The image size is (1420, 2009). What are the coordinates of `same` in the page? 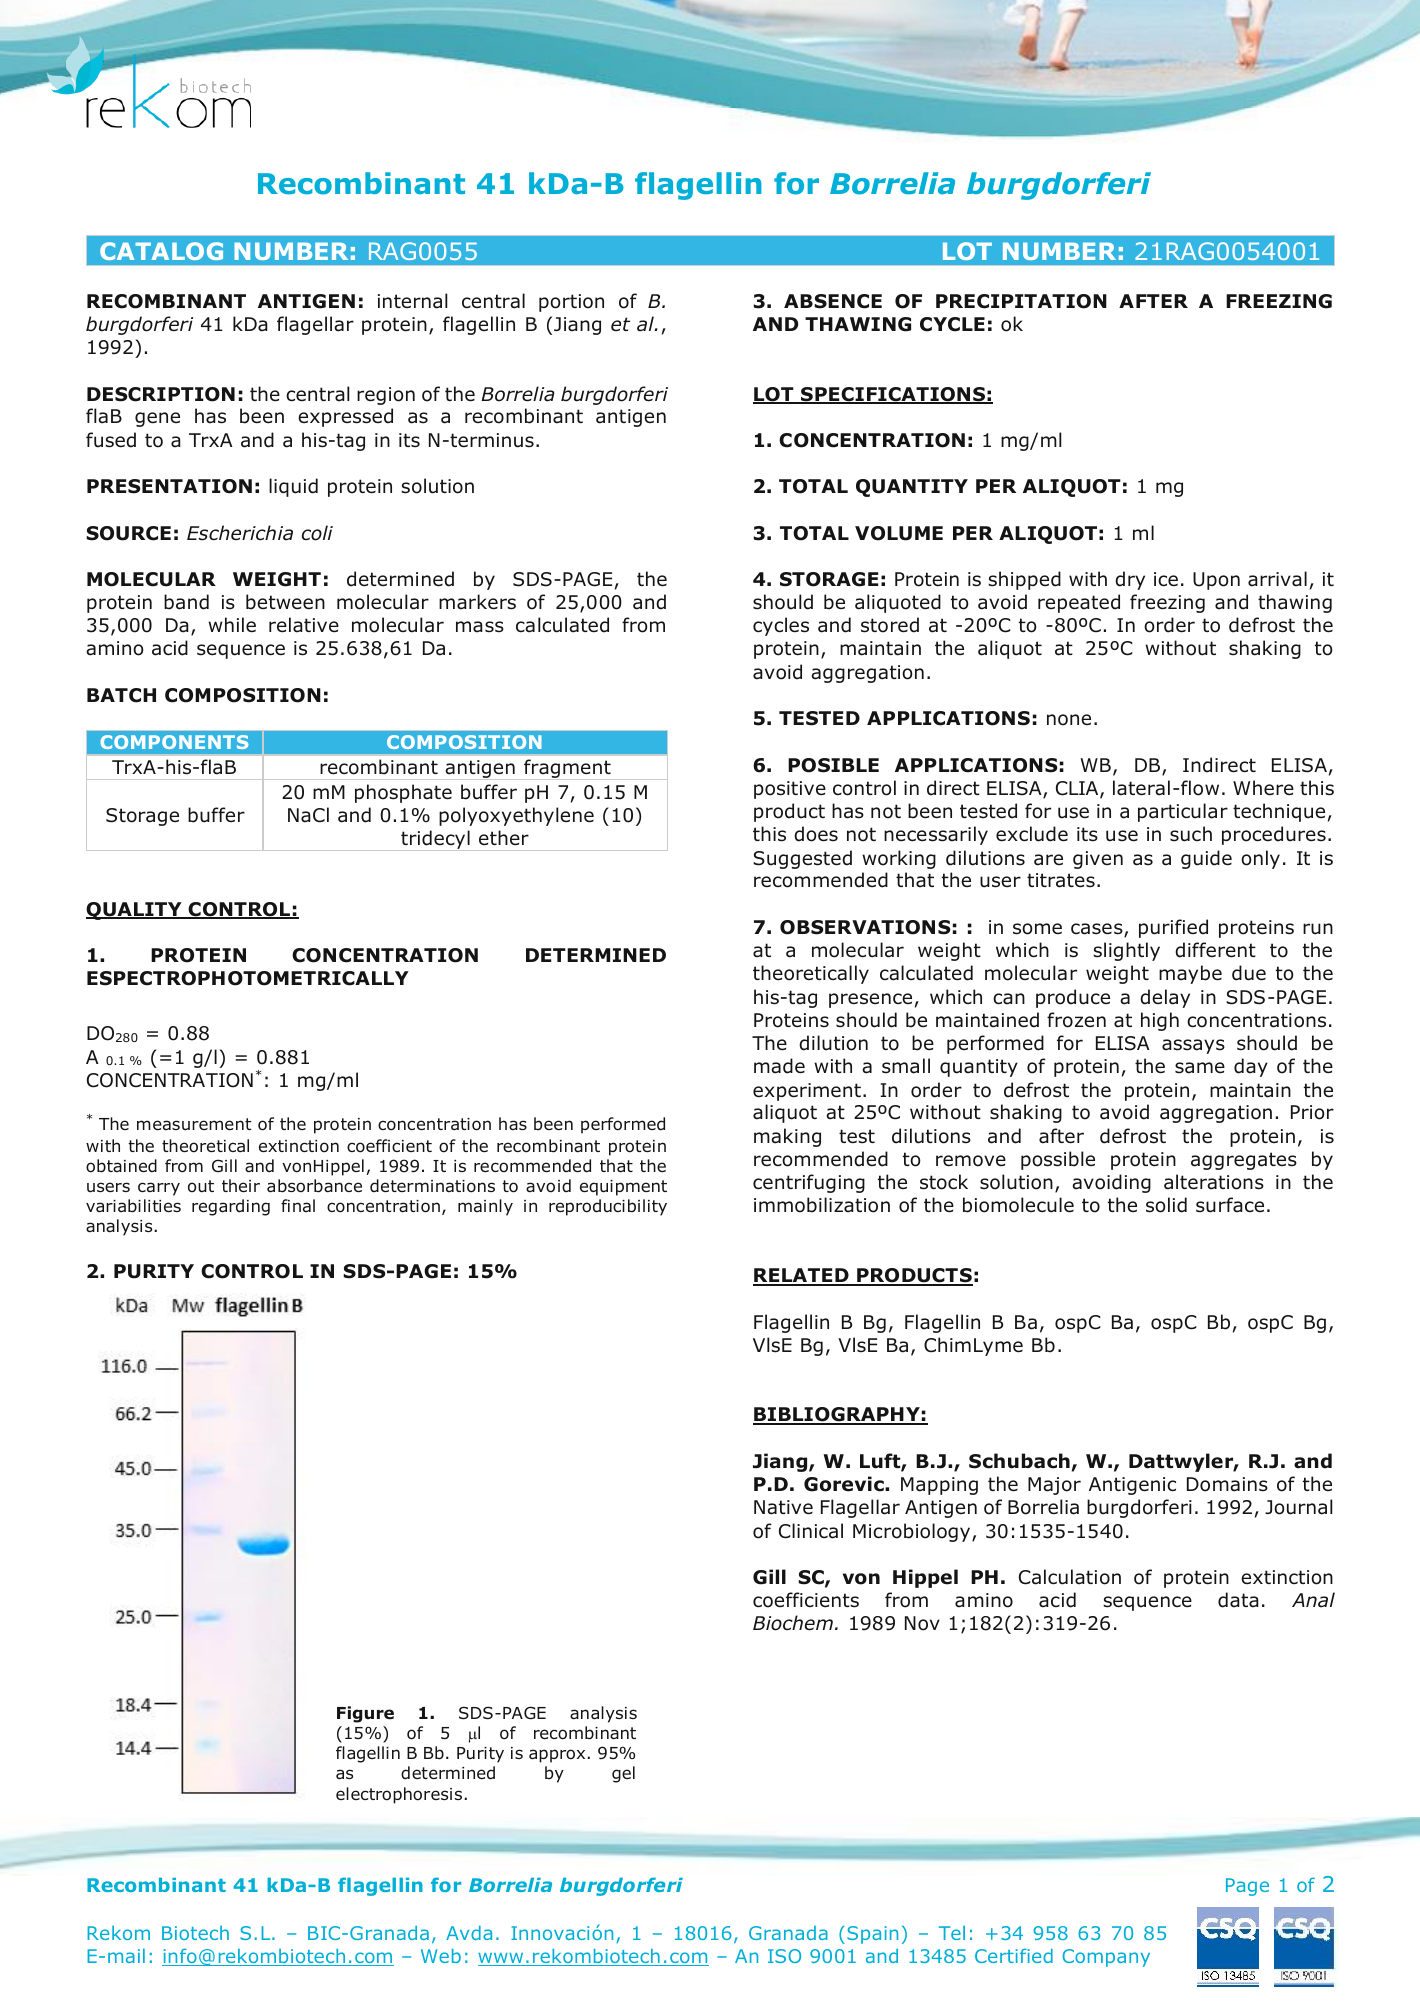 It's located at (1200, 1068).
